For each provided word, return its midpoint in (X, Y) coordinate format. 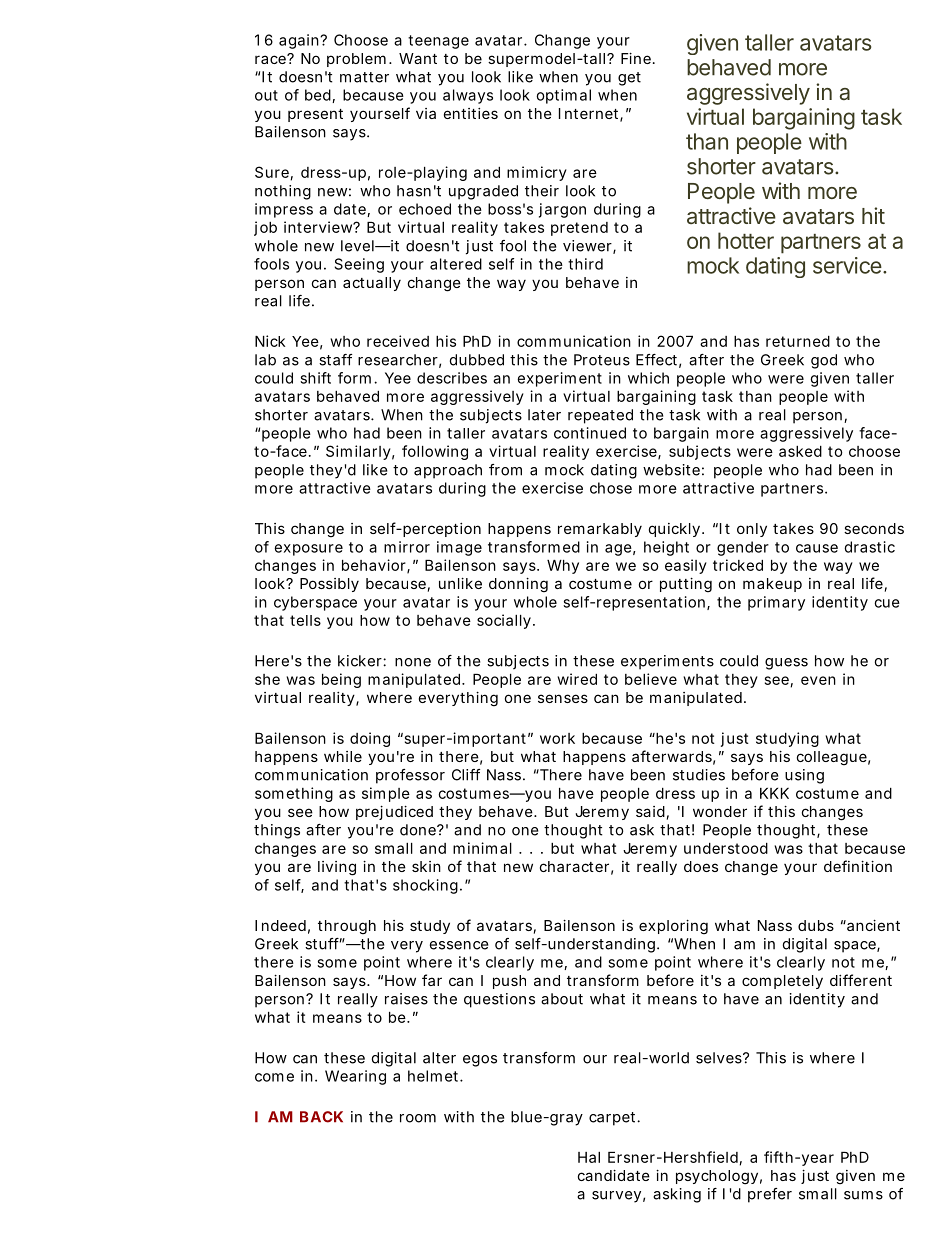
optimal (563, 96)
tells (305, 620)
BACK (321, 1117)
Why (563, 567)
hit (873, 215)
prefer (770, 1195)
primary (776, 603)
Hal (589, 1157)
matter (364, 77)
